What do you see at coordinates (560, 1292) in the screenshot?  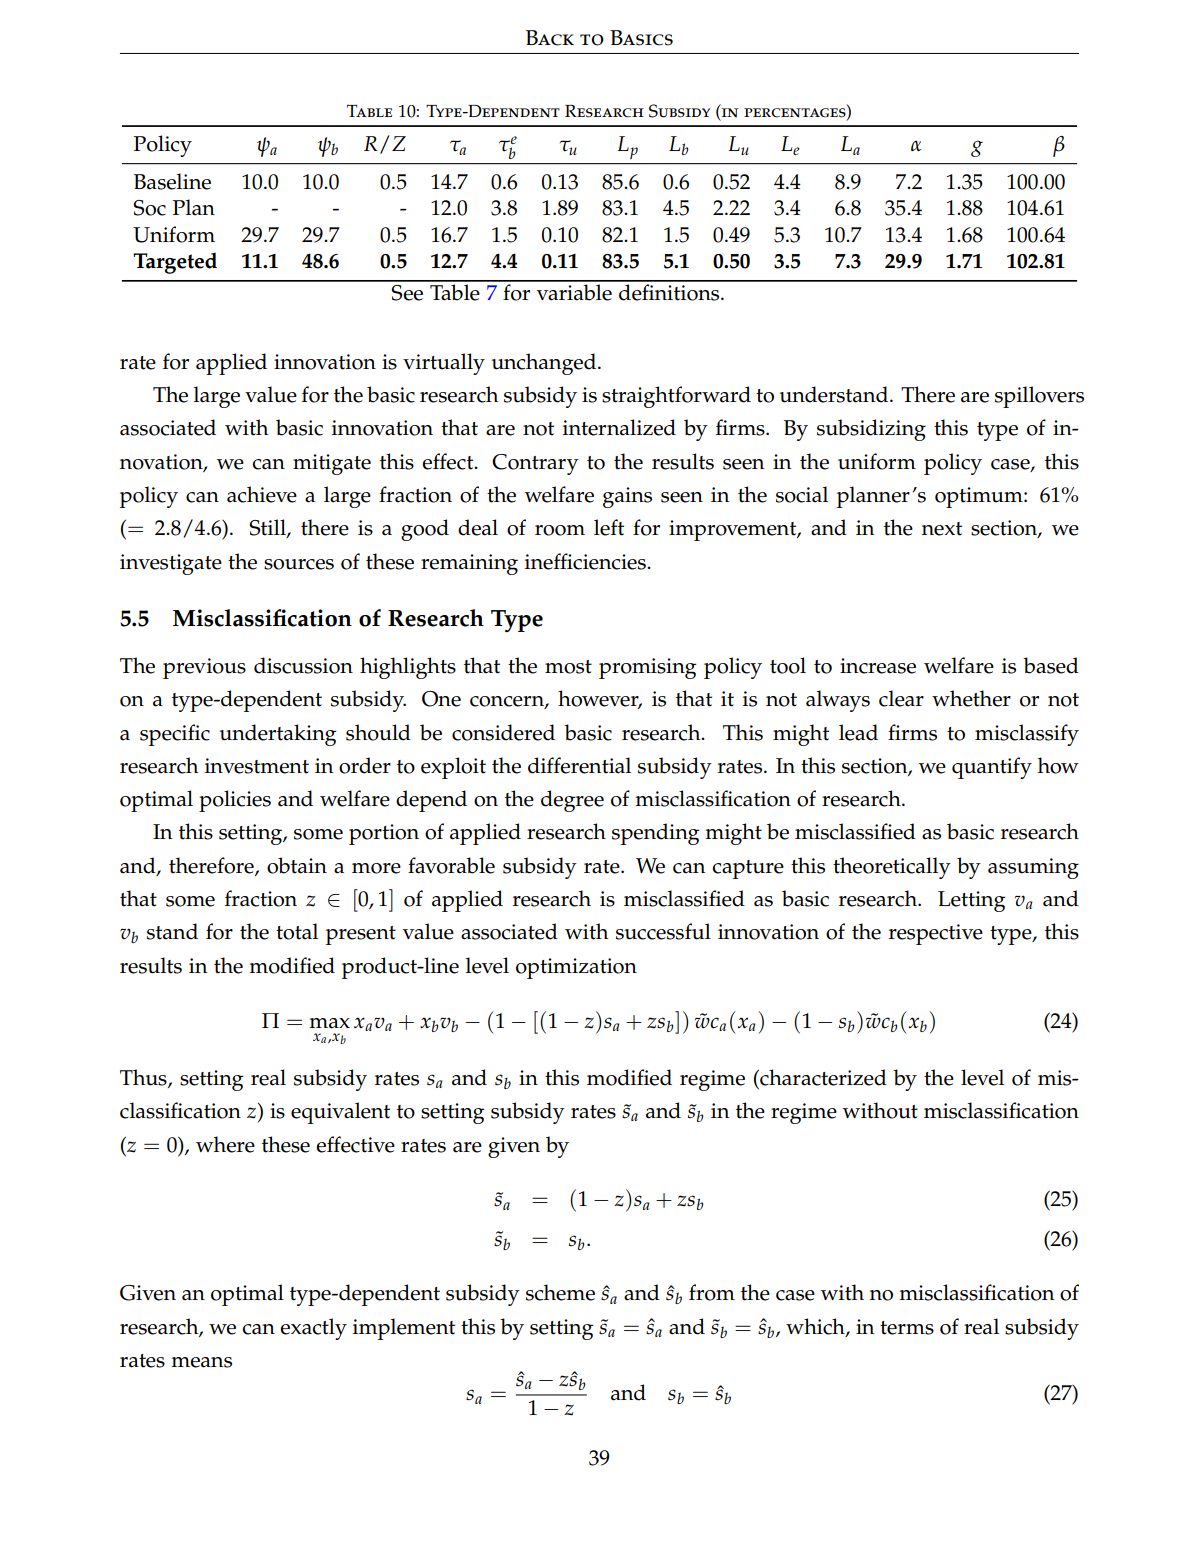 I see `scheme` at bounding box center [560, 1292].
